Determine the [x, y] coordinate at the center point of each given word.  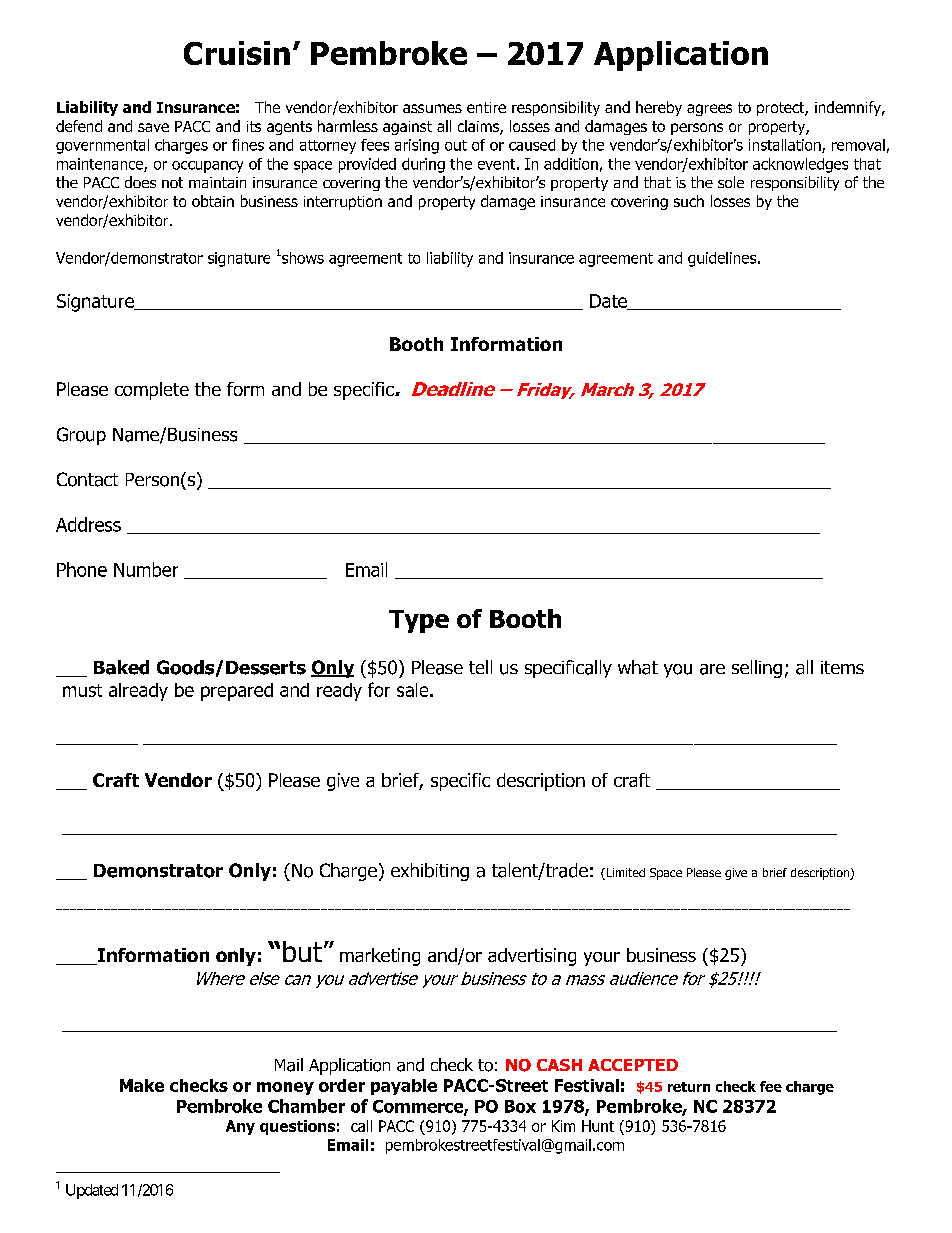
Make [142, 1085]
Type [419, 621]
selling [757, 669]
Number [146, 569]
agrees [709, 110]
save [153, 127]
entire [486, 107]
